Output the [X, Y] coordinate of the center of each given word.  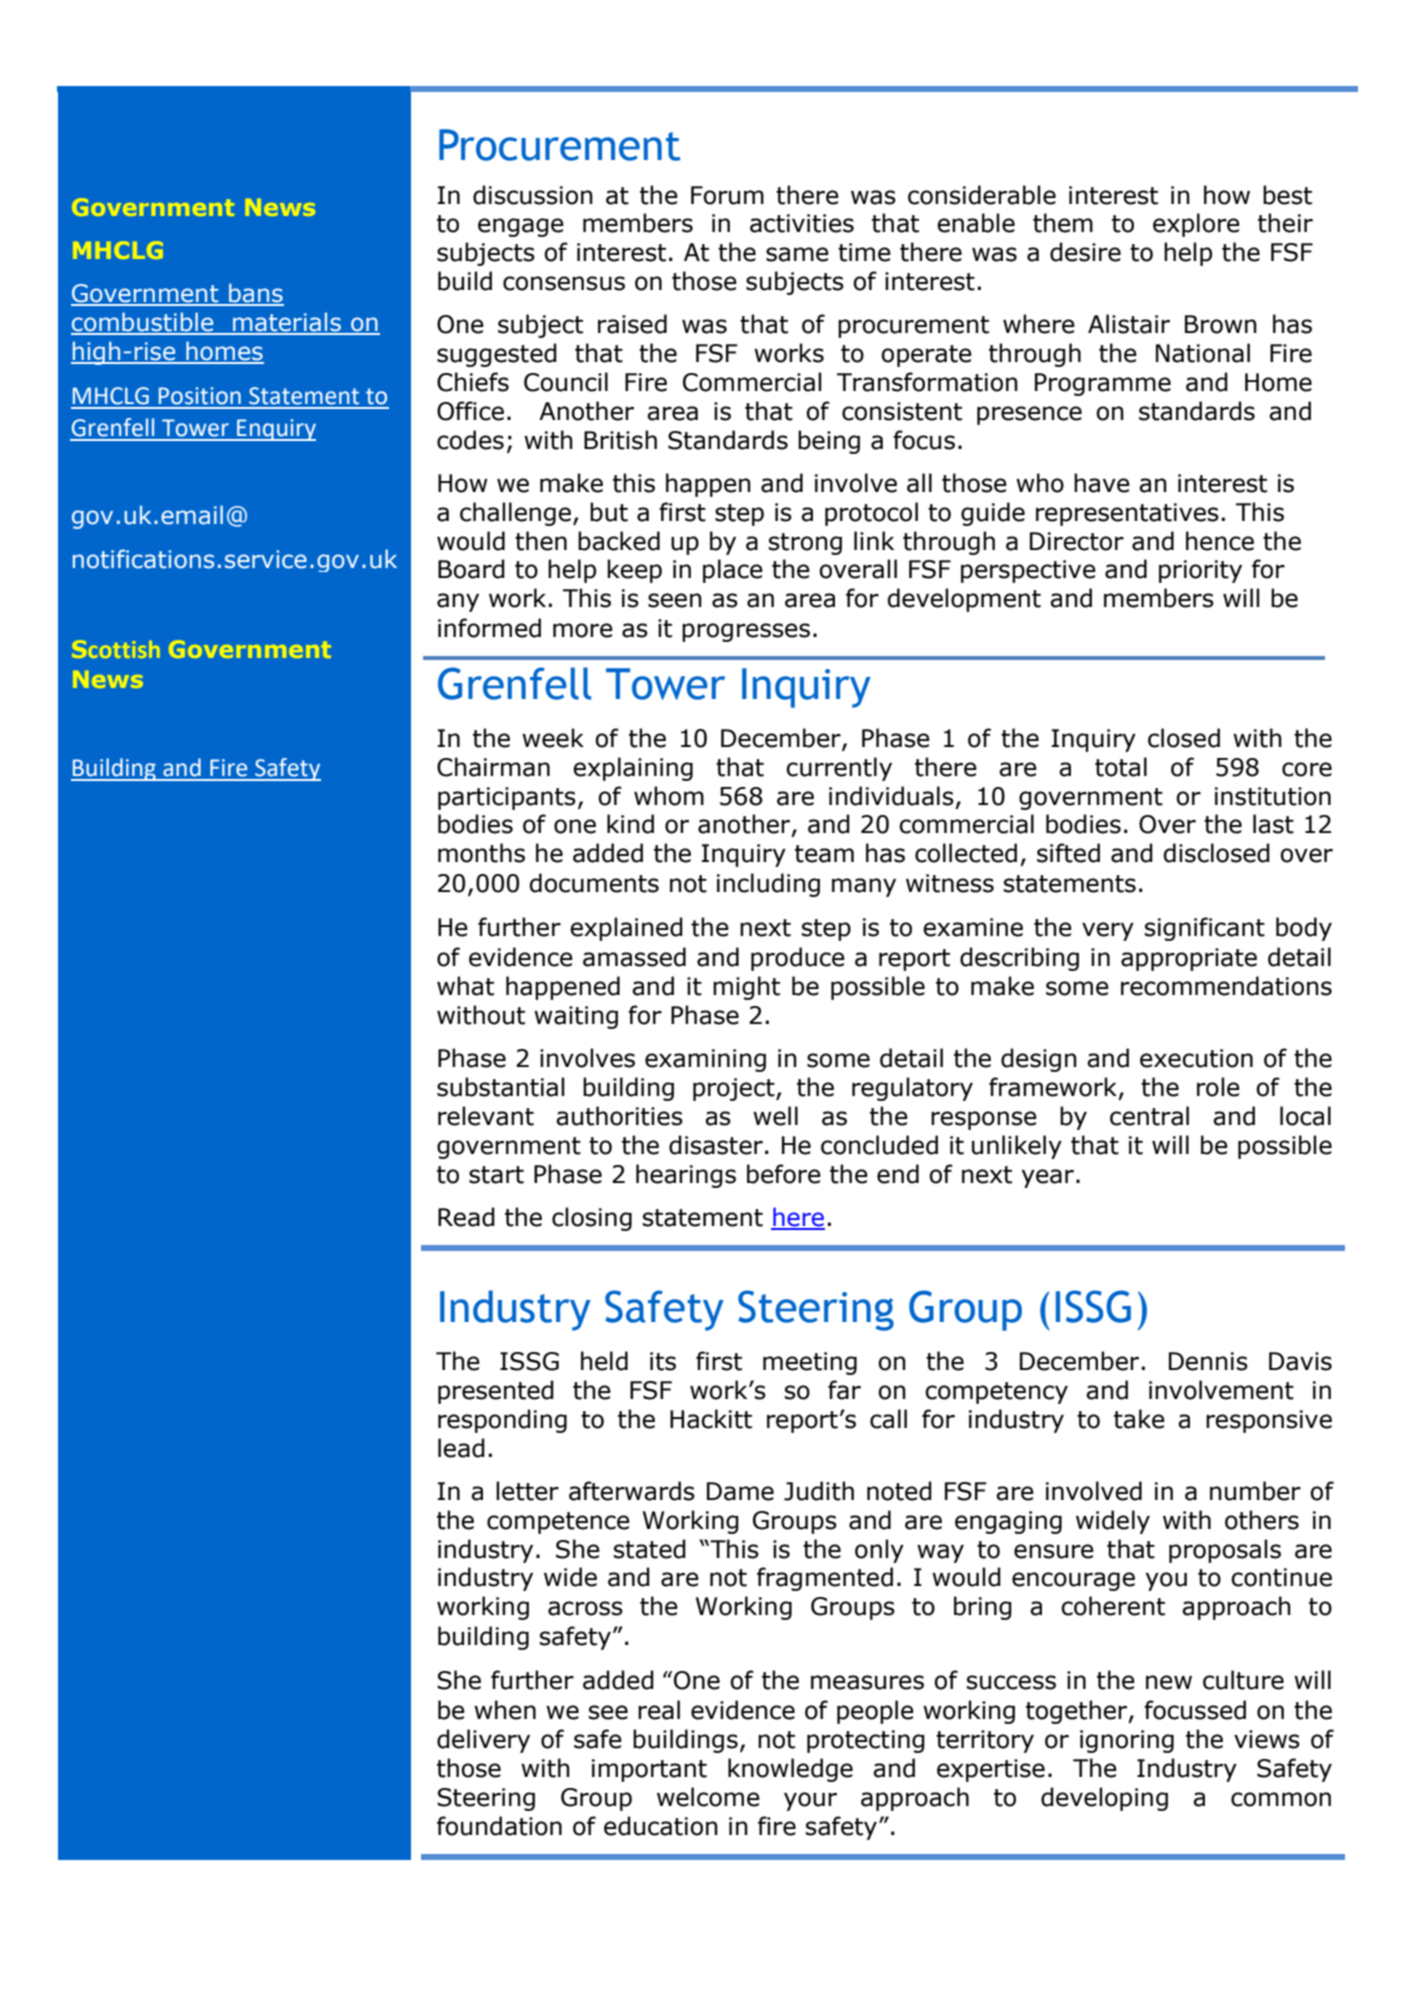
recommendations [1226, 986]
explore [1196, 225]
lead [461, 1448]
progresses [746, 632]
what [465, 986]
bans [255, 294]
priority [1200, 571]
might [746, 988]
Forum [727, 195]
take [1139, 1419]
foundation [499, 1826]
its [663, 1361]
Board [471, 569]
